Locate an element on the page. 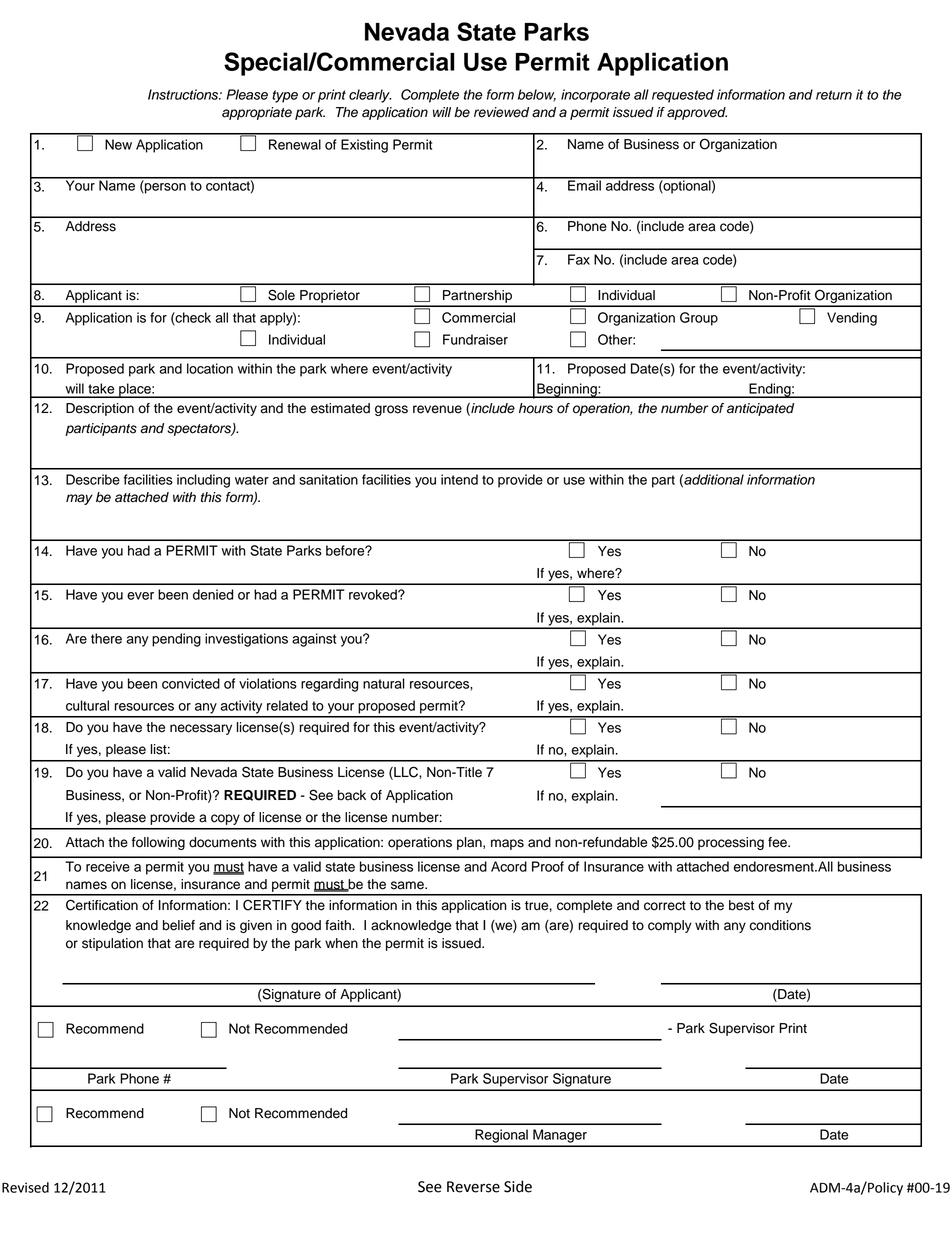 This page has width=952, height=1233. anticipated is located at coordinates (760, 409).
